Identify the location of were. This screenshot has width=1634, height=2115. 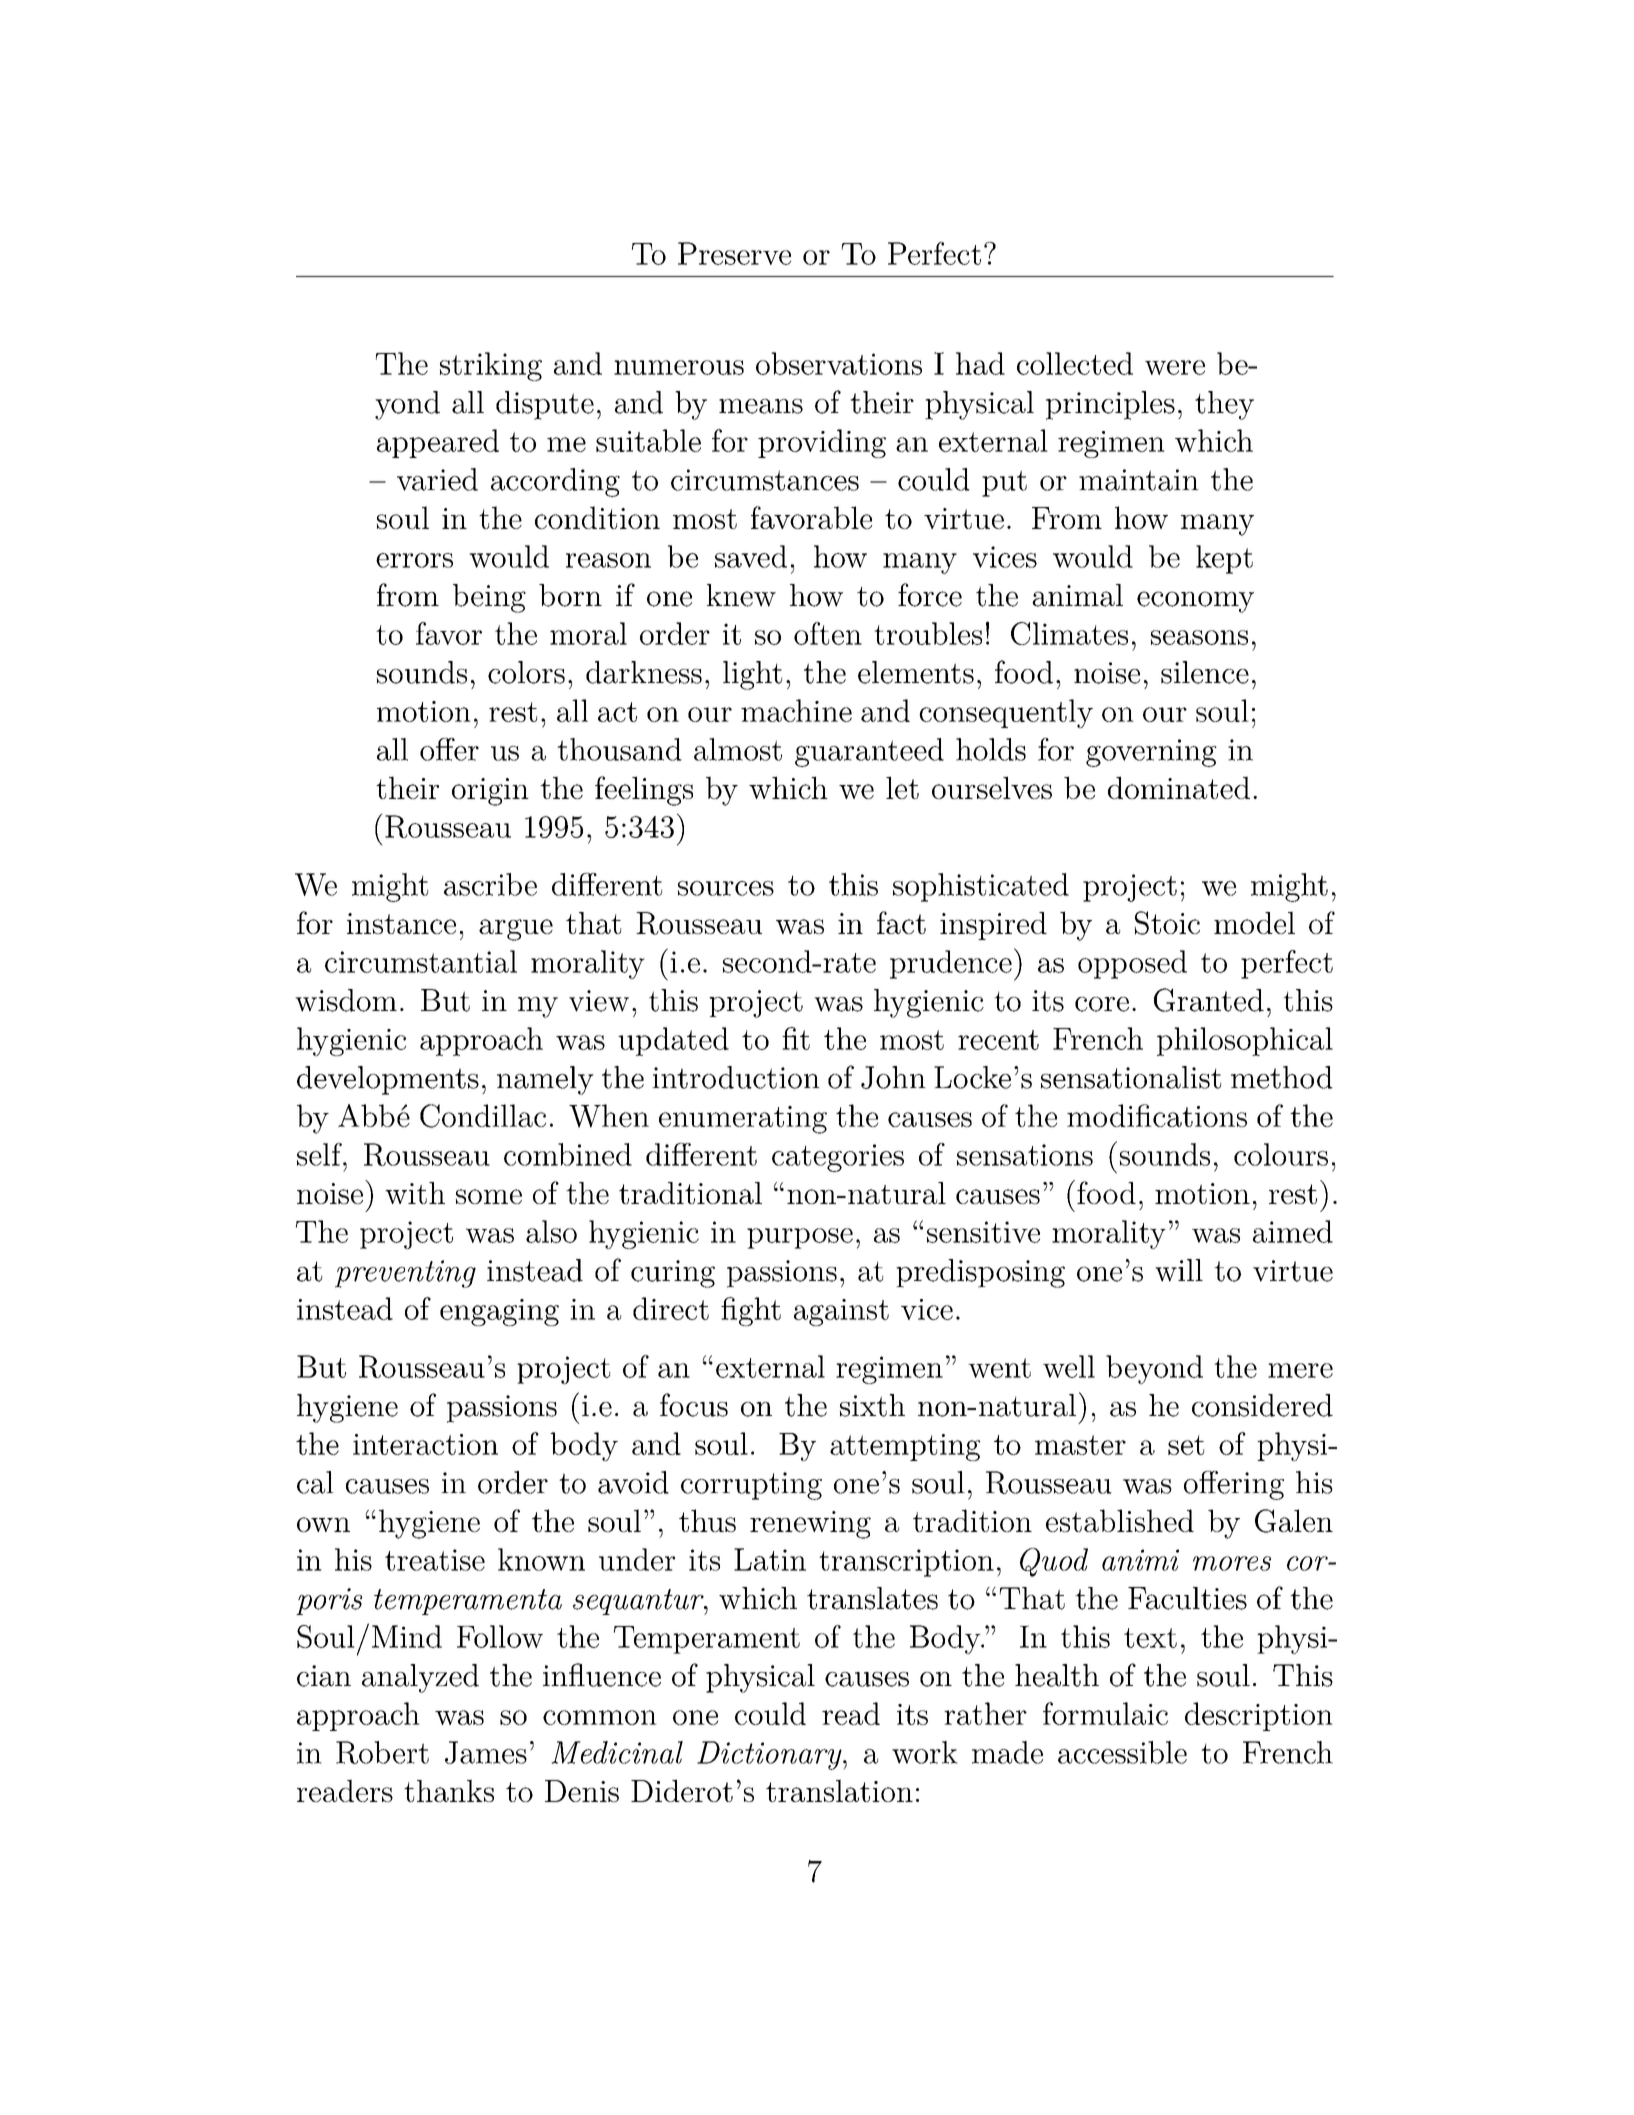
(1175, 367).
